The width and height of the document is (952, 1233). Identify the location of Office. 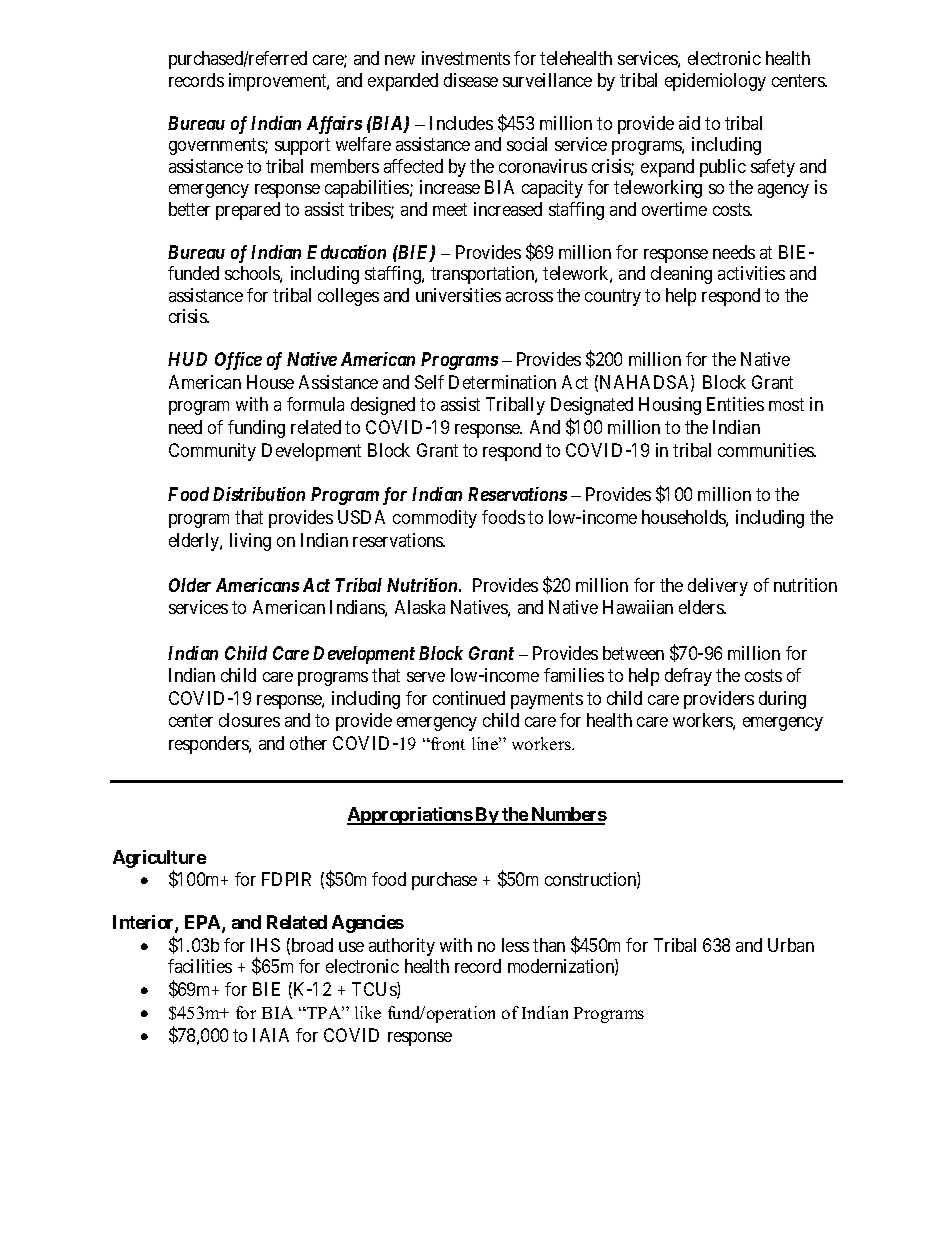
(238, 361).
